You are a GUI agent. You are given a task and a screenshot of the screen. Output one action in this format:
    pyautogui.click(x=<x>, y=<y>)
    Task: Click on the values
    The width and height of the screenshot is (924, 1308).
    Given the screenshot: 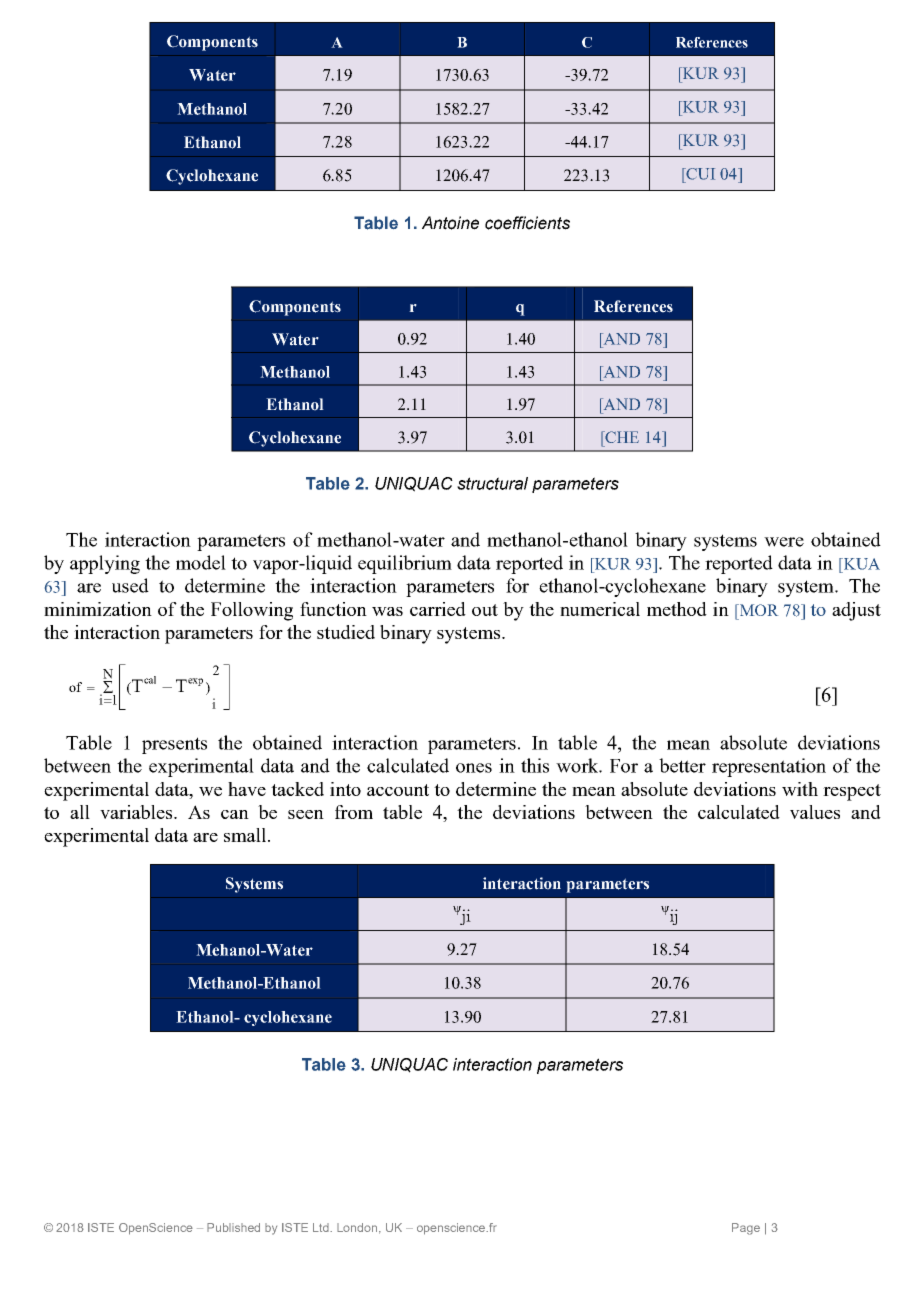 What is the action you would take?
    pyautogui.click(x=815, y=812)
